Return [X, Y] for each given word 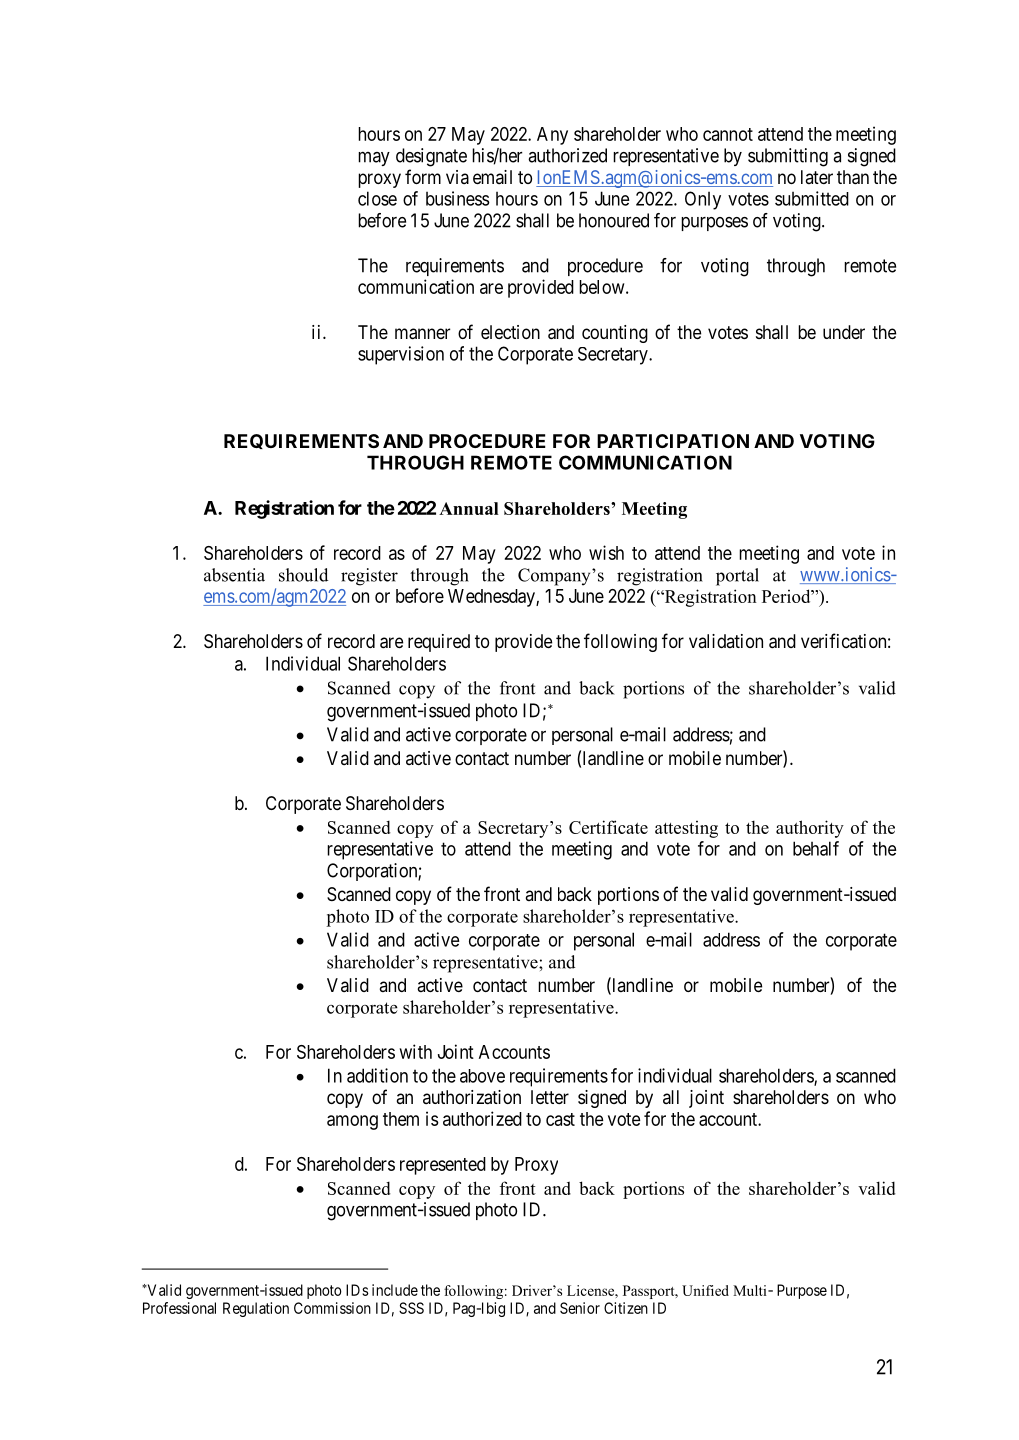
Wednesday [492, 598]
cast [560, 1119]
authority [810, 829]
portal [737, 577]
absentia [234, 575]
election [510, 332]
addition [377, 1075]
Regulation [256, 1309]
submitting [788, 157]
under [844, 332]
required [439, 643]
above [482, 1076]
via [457, 177]
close [377, 198]
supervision [401, 355]
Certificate [608, 827]
